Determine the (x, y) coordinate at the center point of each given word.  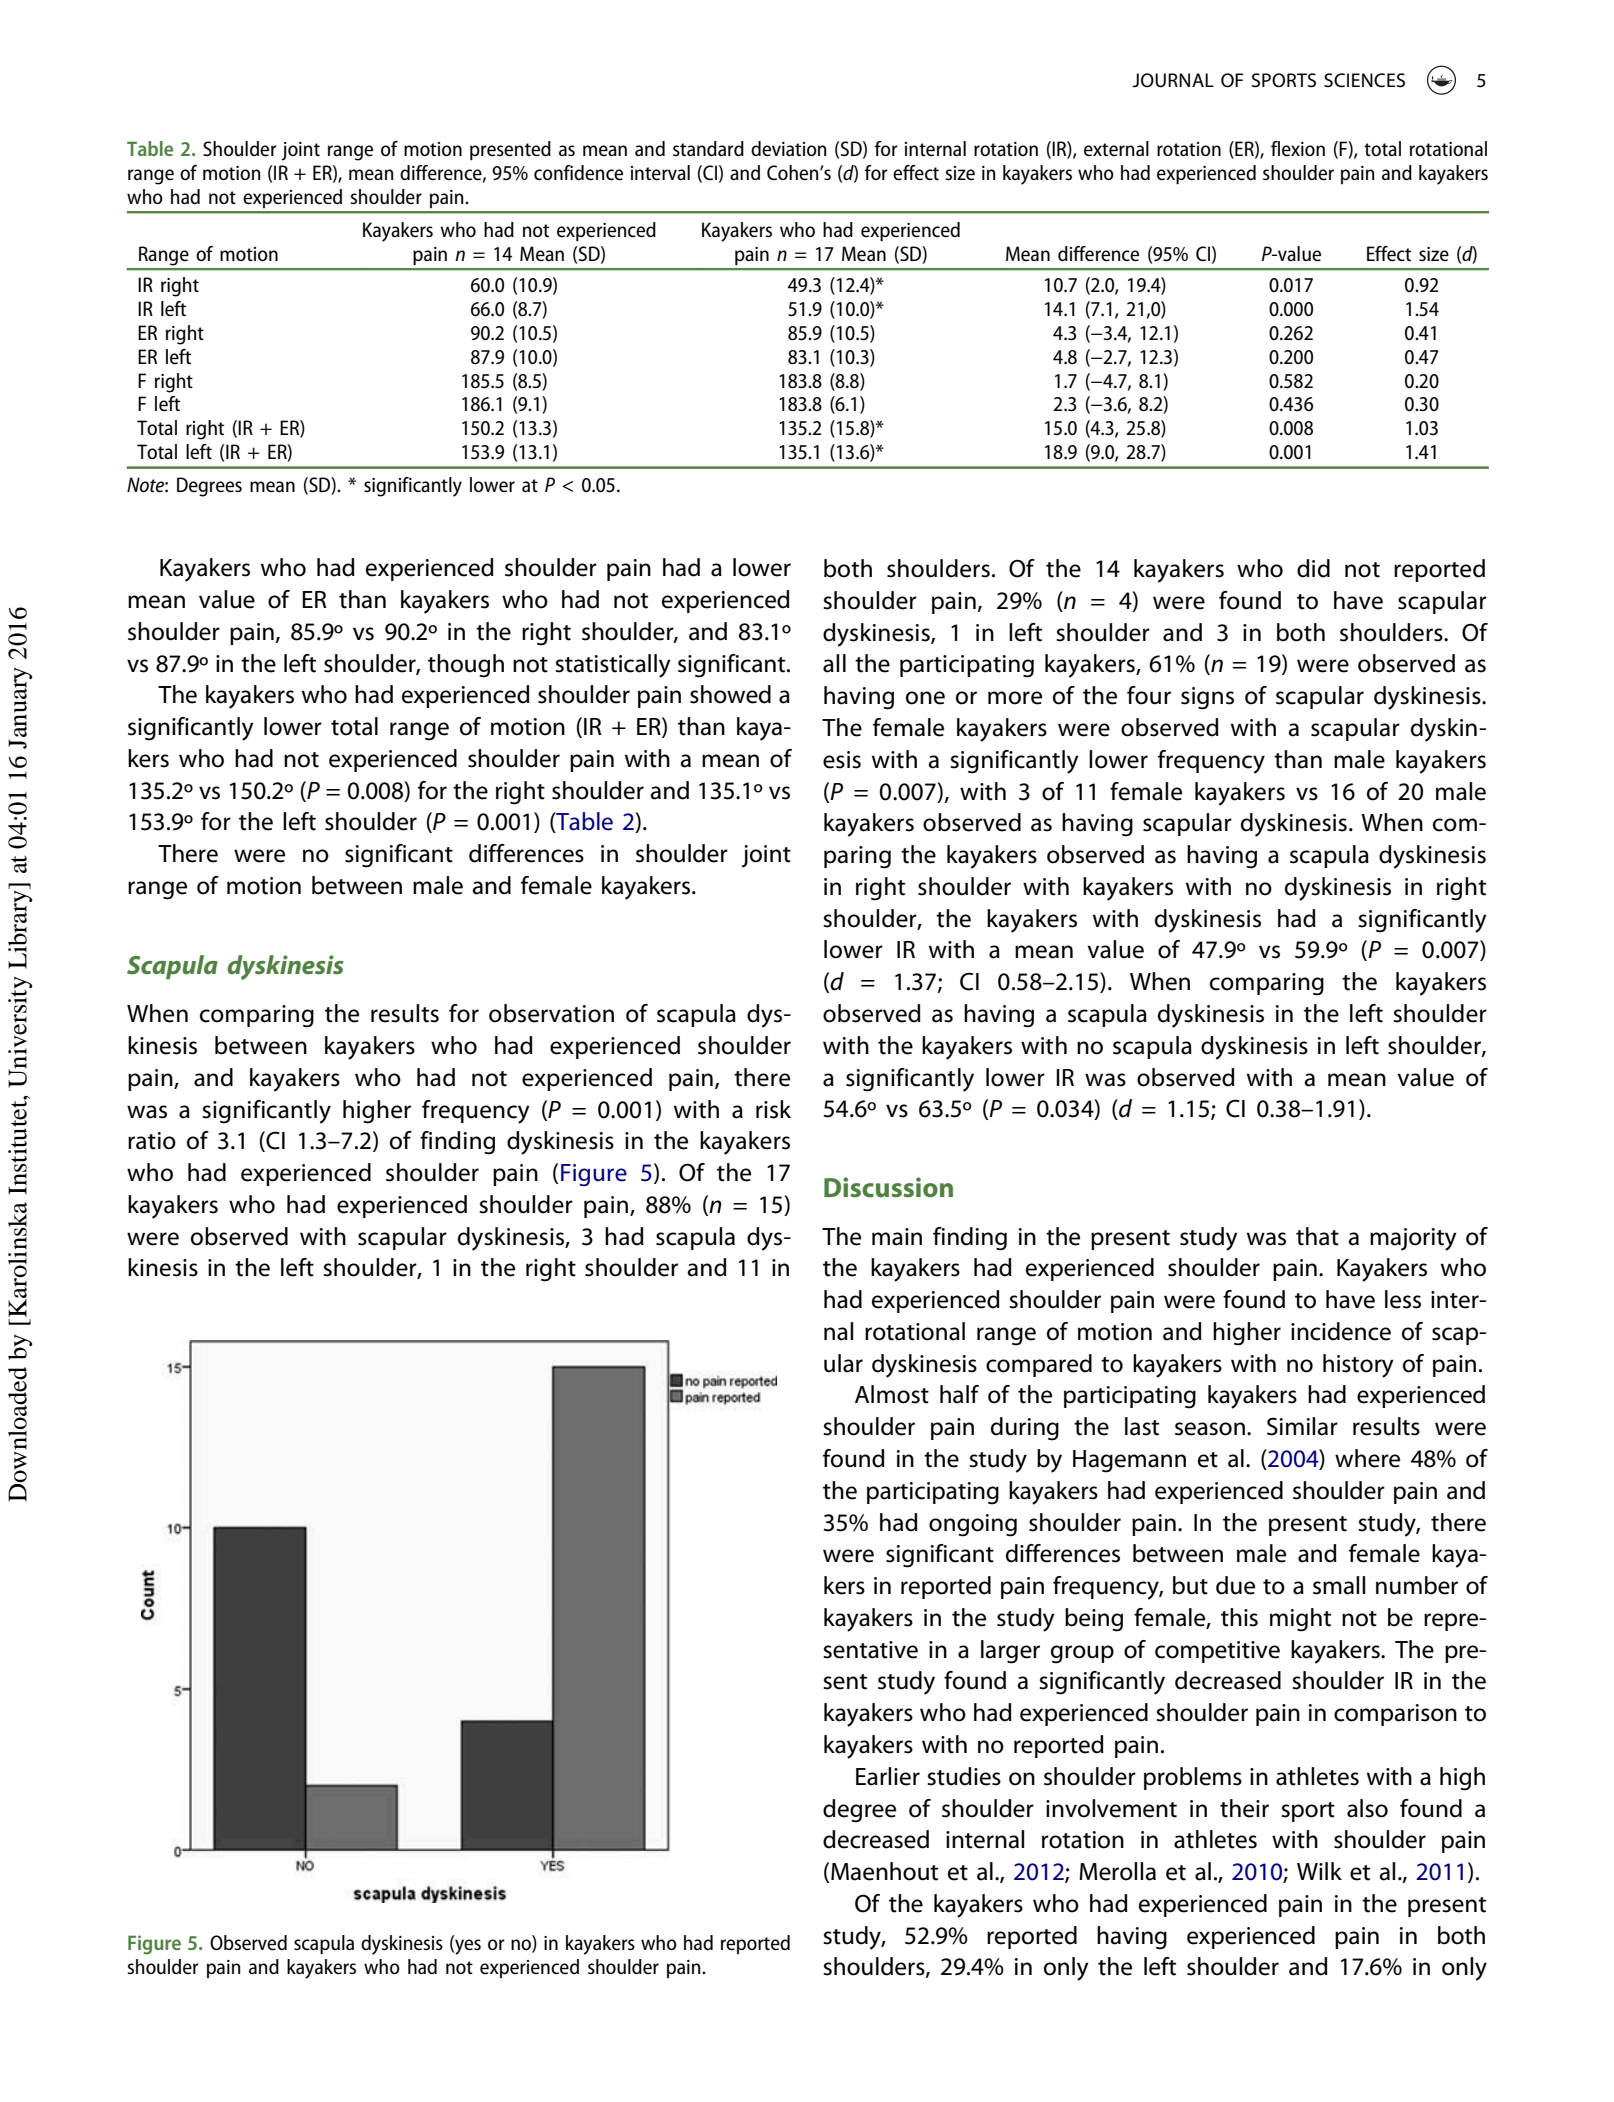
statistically (613, 666)
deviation (789, 148)
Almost (892, 1394)
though (466, 666)
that (1317, 1236)
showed (730, 694)
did (1313, 568)
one (925, 698)
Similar (1302, 1426)
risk (773, 1109)
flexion (1298, 148)
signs (1207, 698)
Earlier (888, 1776)
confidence (578, 172)
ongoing (973, 1525)
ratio (152, 1141)
